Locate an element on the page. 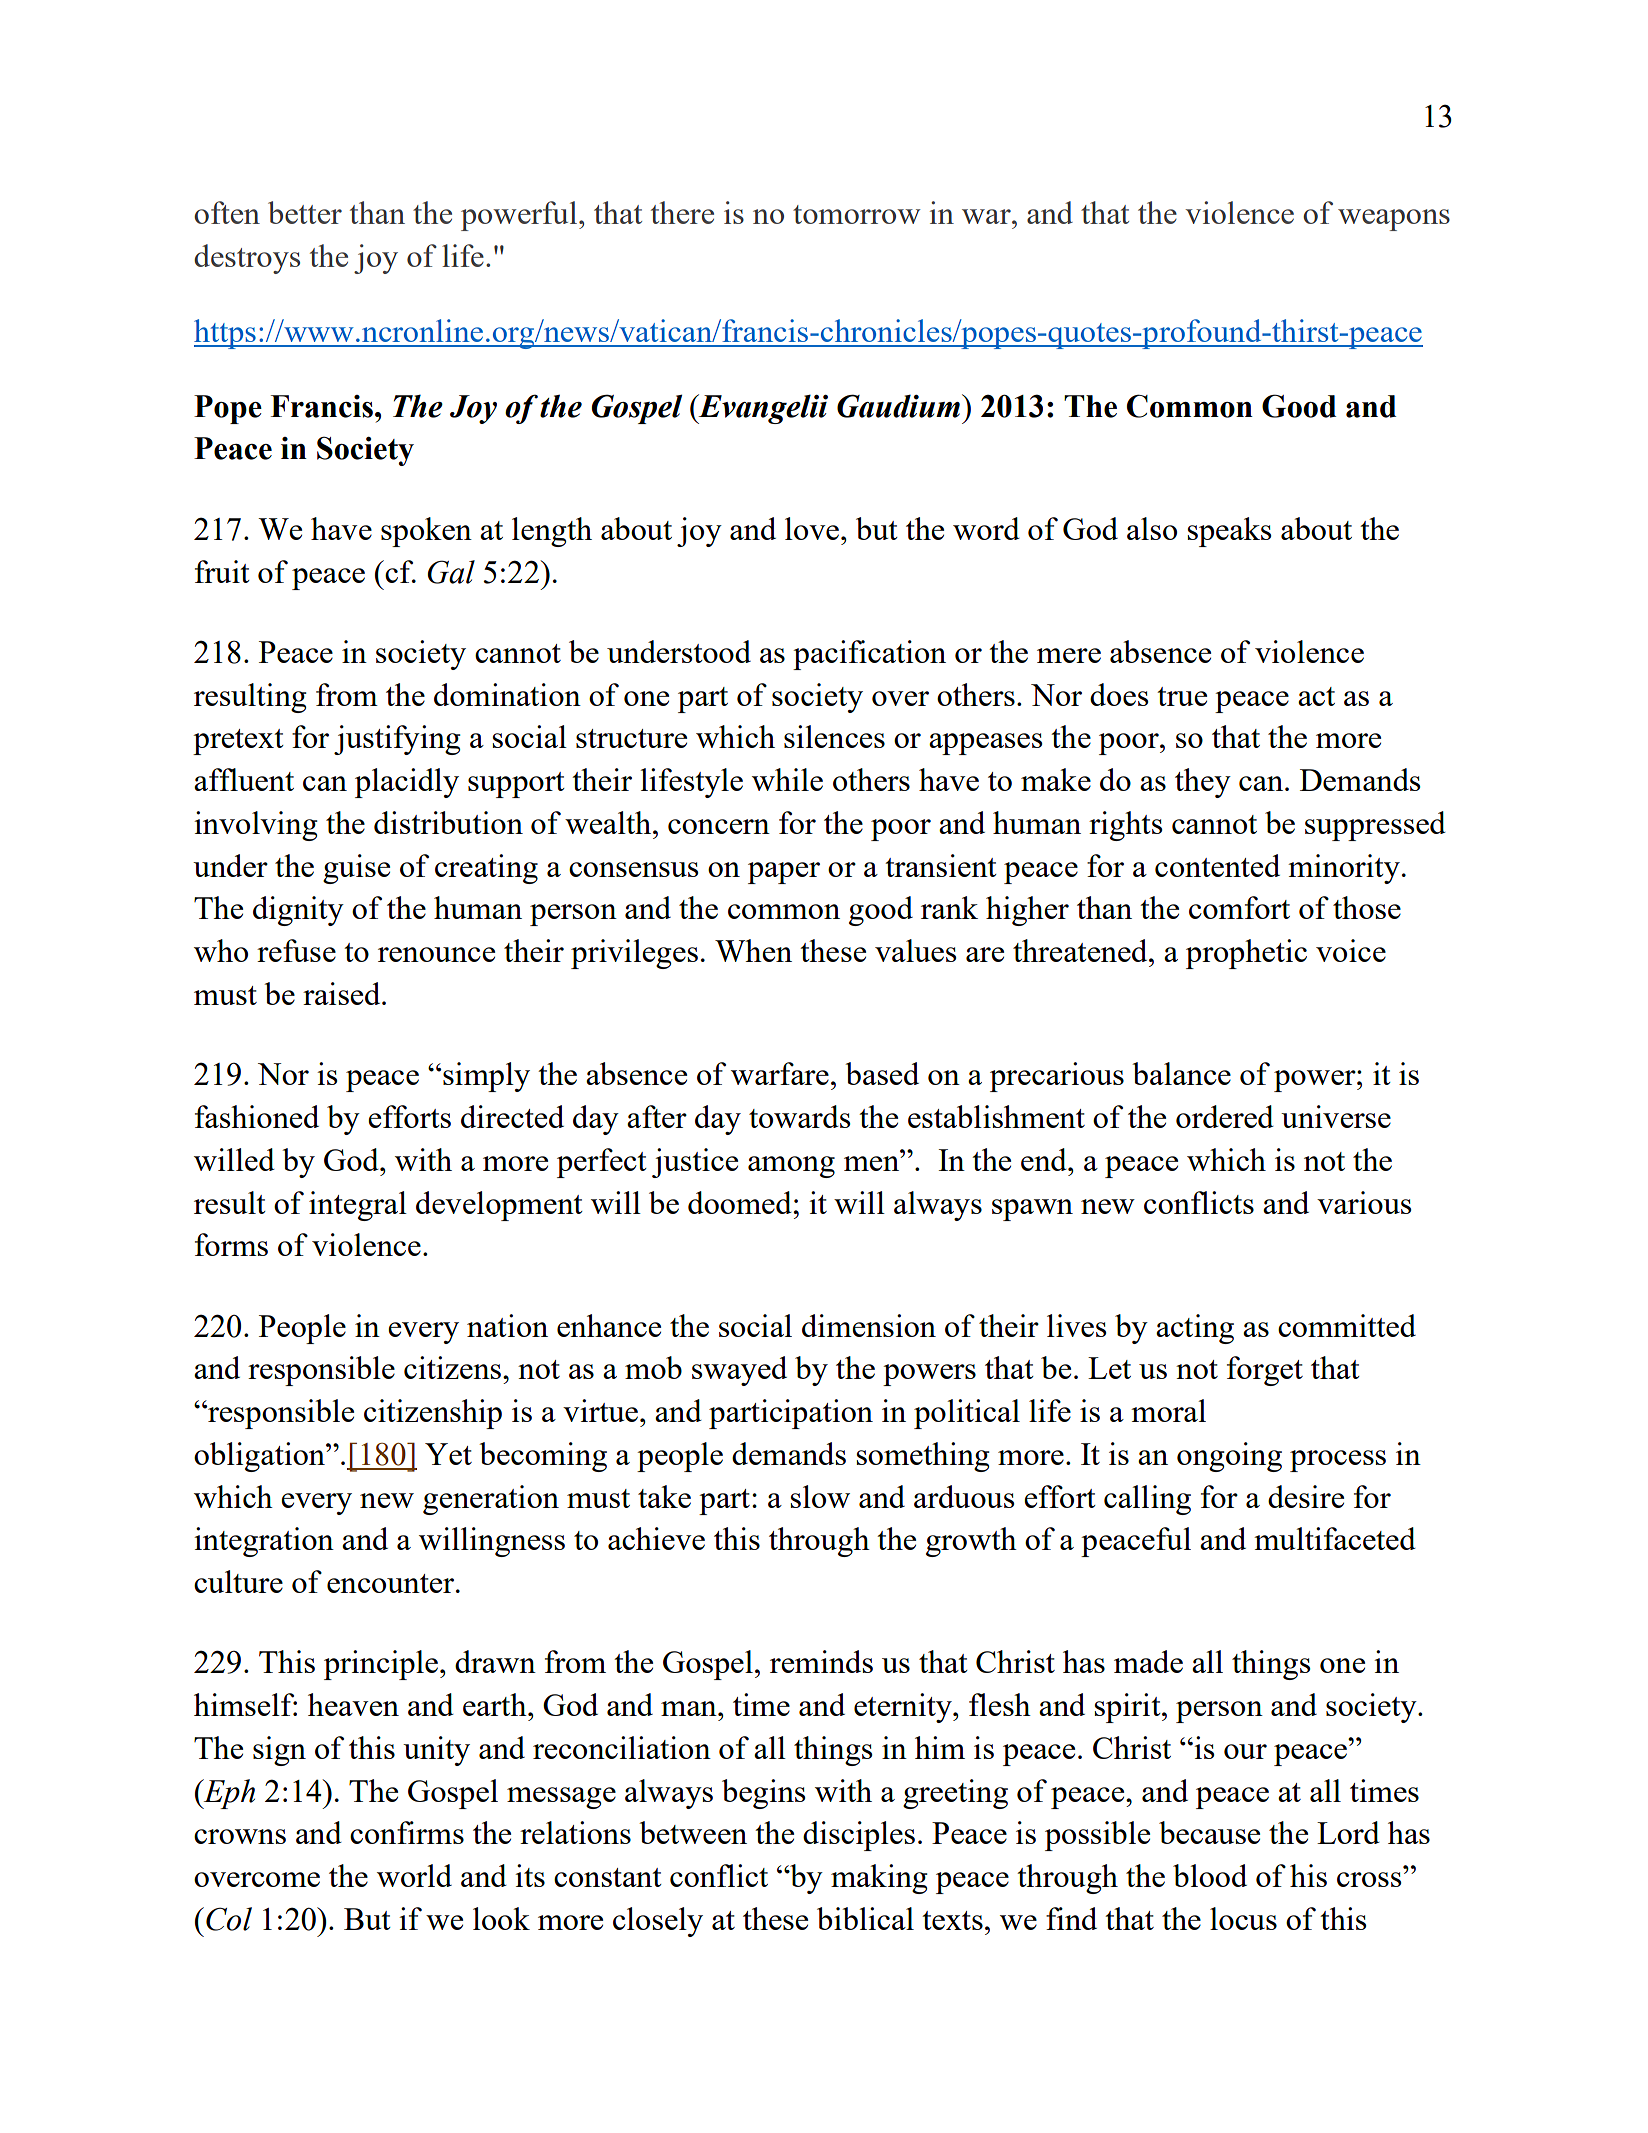 The image size is (1648, 2133). while is located at coordinates (787, 779).
